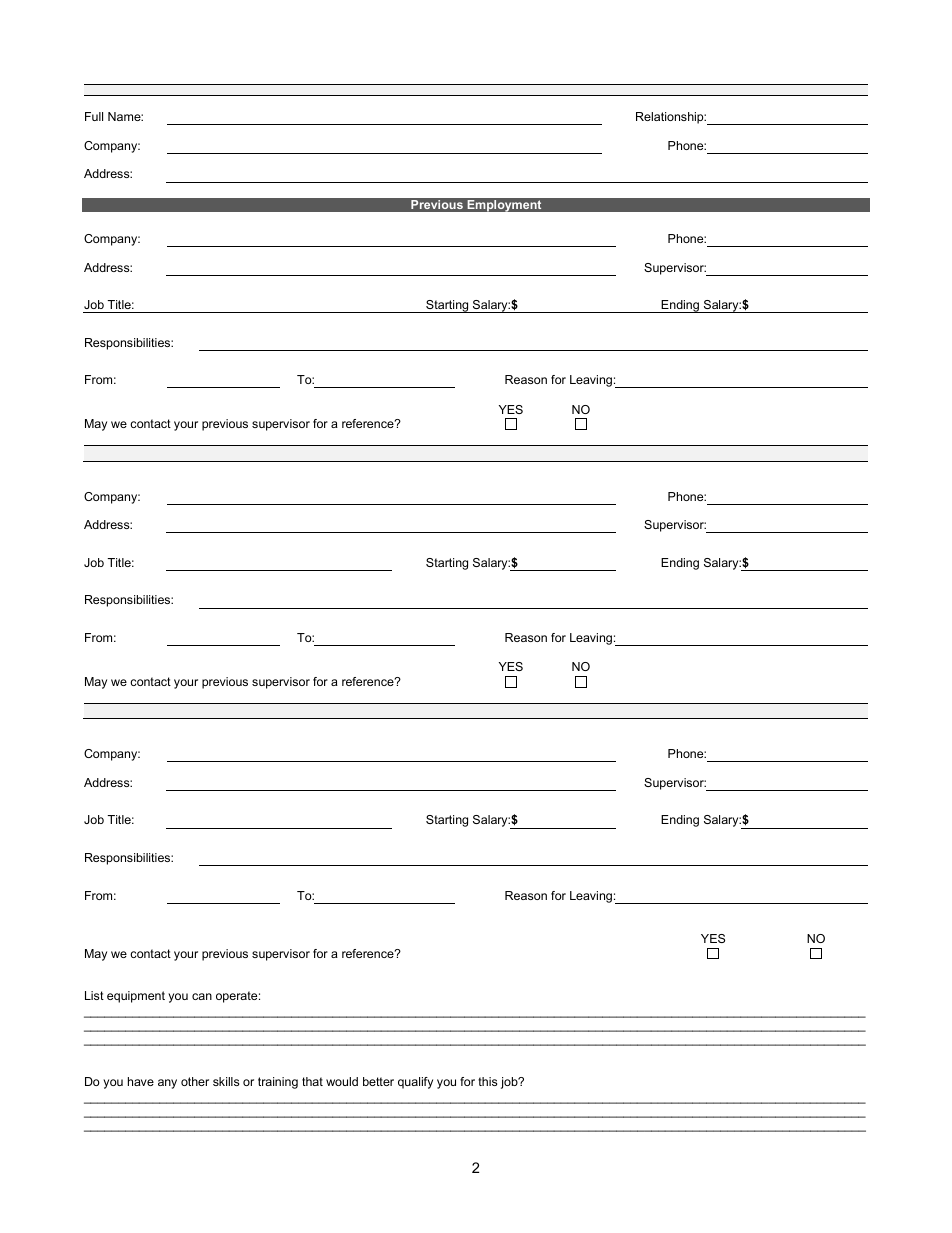 This screenshot has height=1233, width=952. What do you see at coordinates (94, 995) in the screenshot?
I see `List` at bounding box center [94, 995].
